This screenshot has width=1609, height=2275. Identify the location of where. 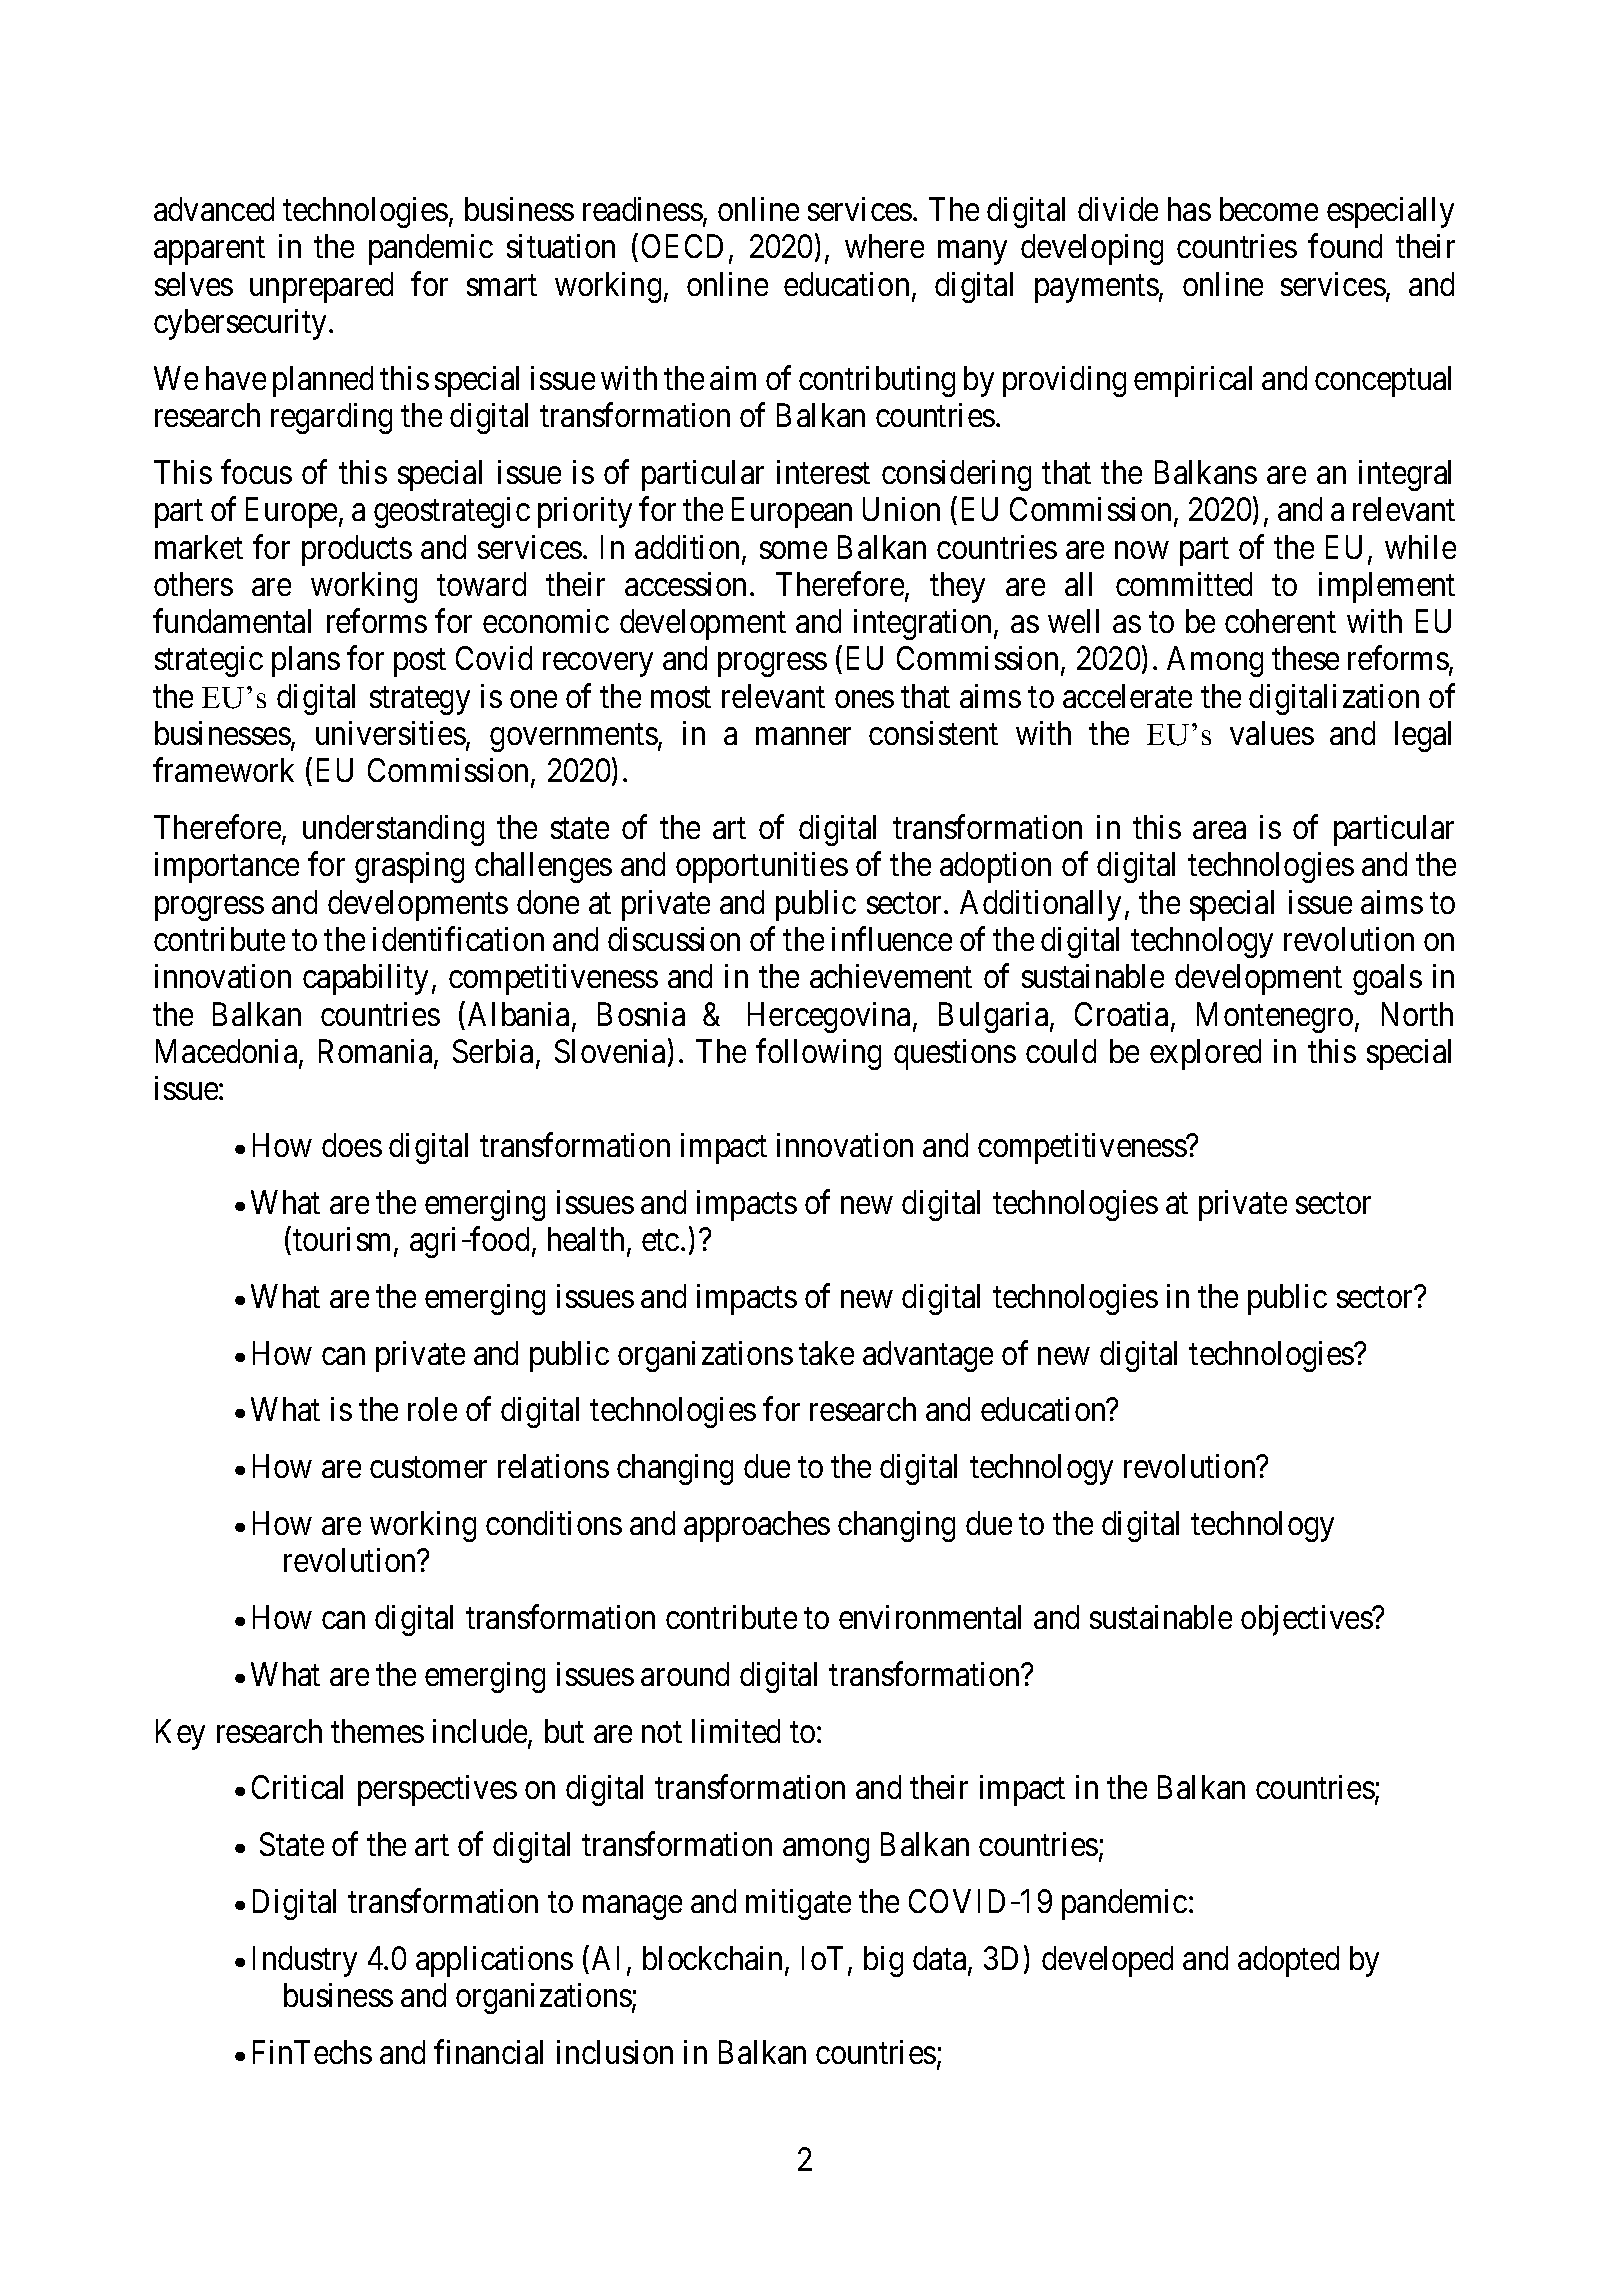
(884, 246).
